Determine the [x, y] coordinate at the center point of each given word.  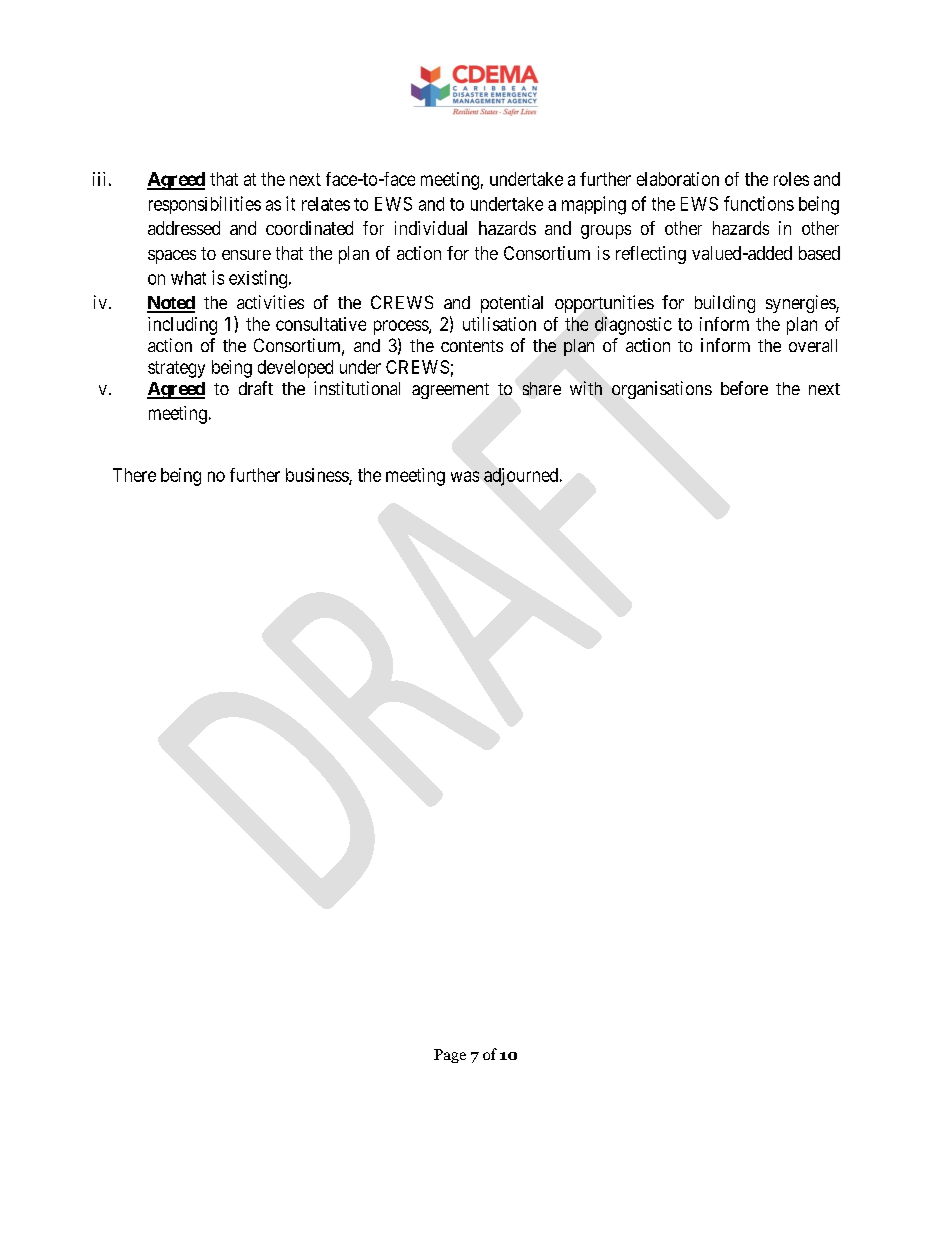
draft [256, 388]
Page [450, 1056]
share [542, 388]
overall [813, 345]
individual [431, 228]
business [318, 476]
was [465, 476]
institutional [357, 388]
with [586, 388]
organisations [662, 390]
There [134, 475]
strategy [176, 369]
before [744, 388]
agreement [450, 391]
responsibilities [205, 205]
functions [759, 203]
